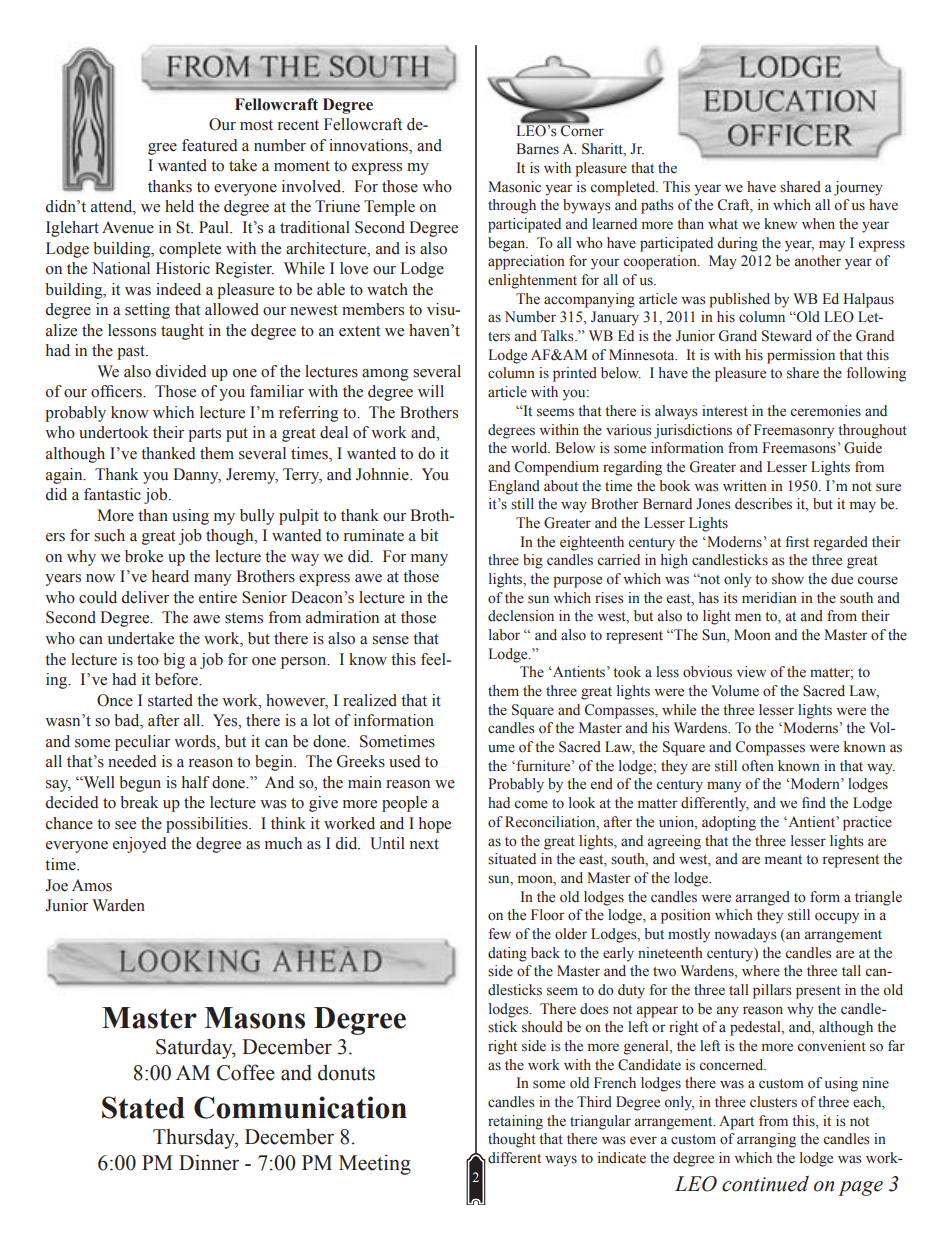 The width and height of the page is (952, 1233). I want to click on journey, so click(858, 188).
